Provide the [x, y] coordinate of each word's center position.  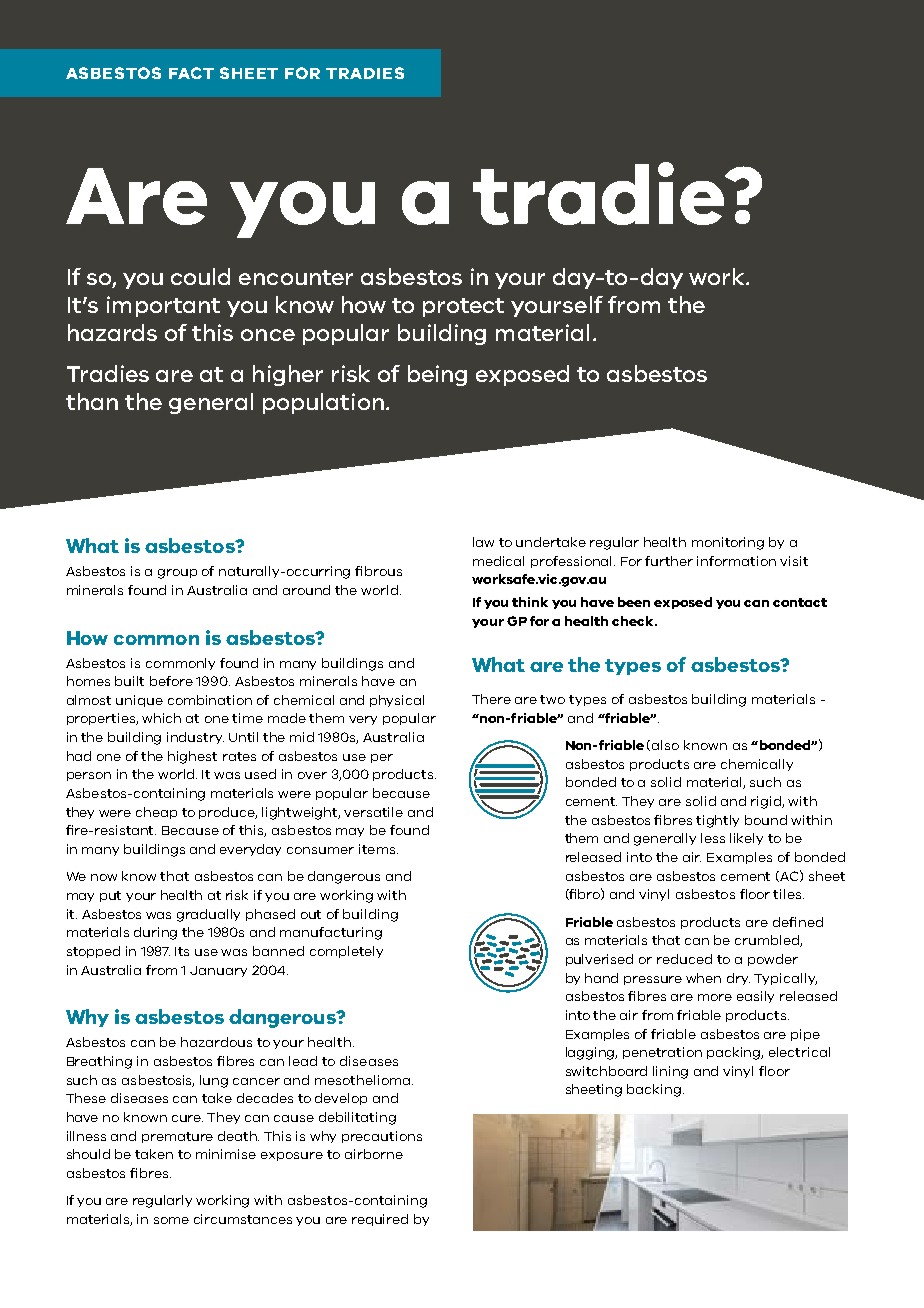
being [437, 375]
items [378, 849]
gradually [208, 915]
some [171, 1220]
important [163, 306]
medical [498, 561]
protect [463, 307]
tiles [788, 894]
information [736, 561]
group [177, 574]
